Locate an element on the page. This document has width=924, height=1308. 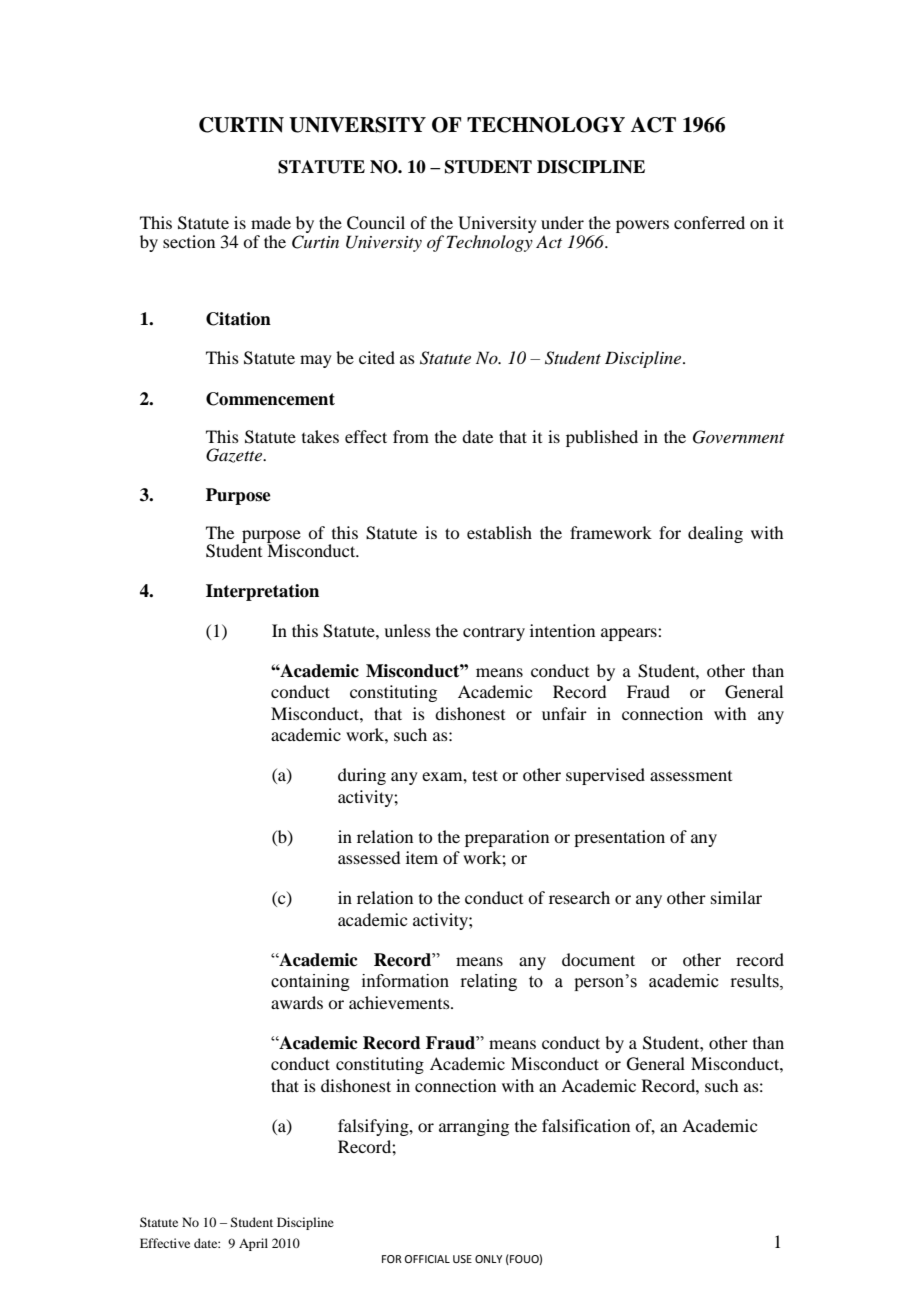
during is located at coordinates (362, 776).
